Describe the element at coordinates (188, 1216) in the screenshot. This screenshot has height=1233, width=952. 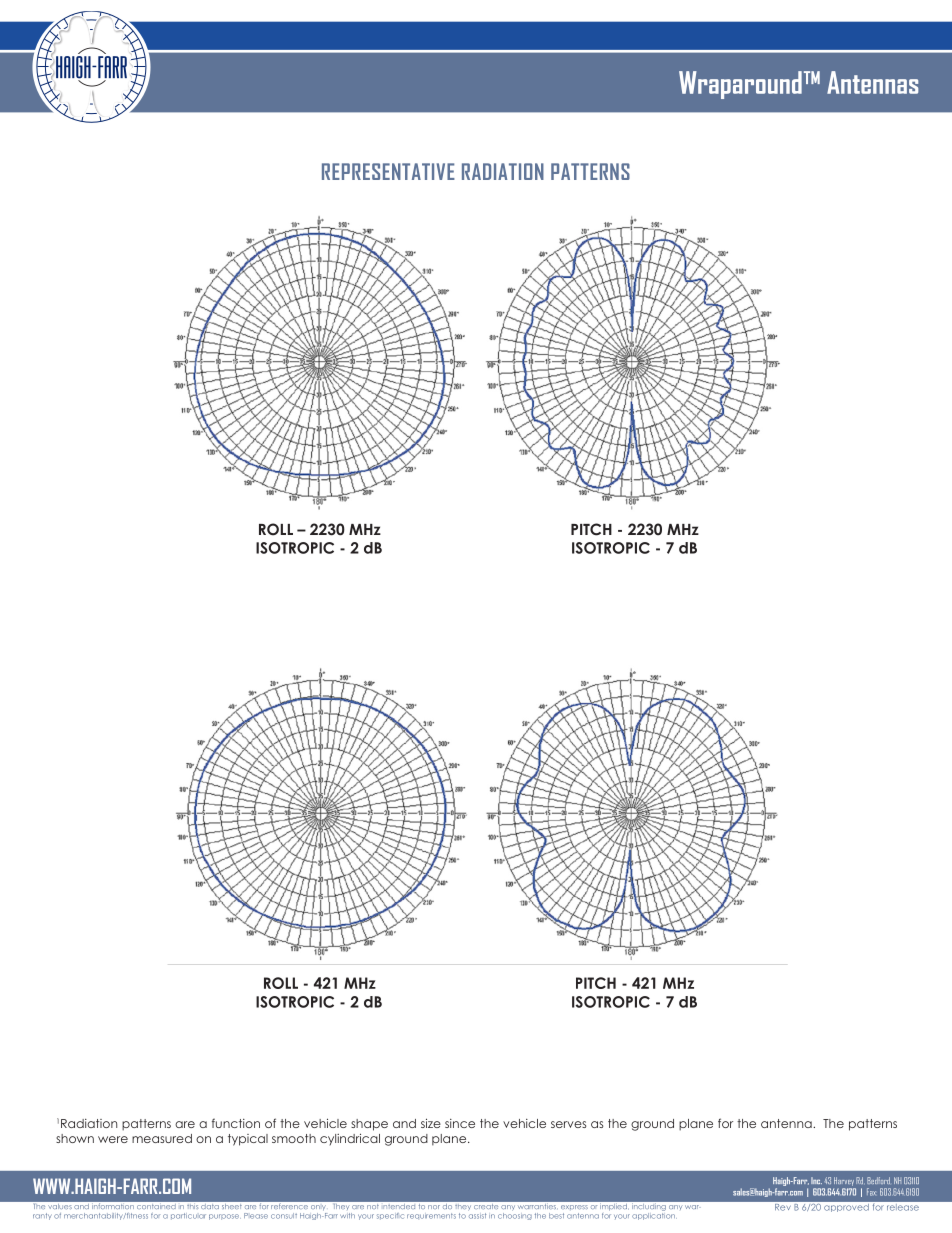
I see `particular` at that location.
